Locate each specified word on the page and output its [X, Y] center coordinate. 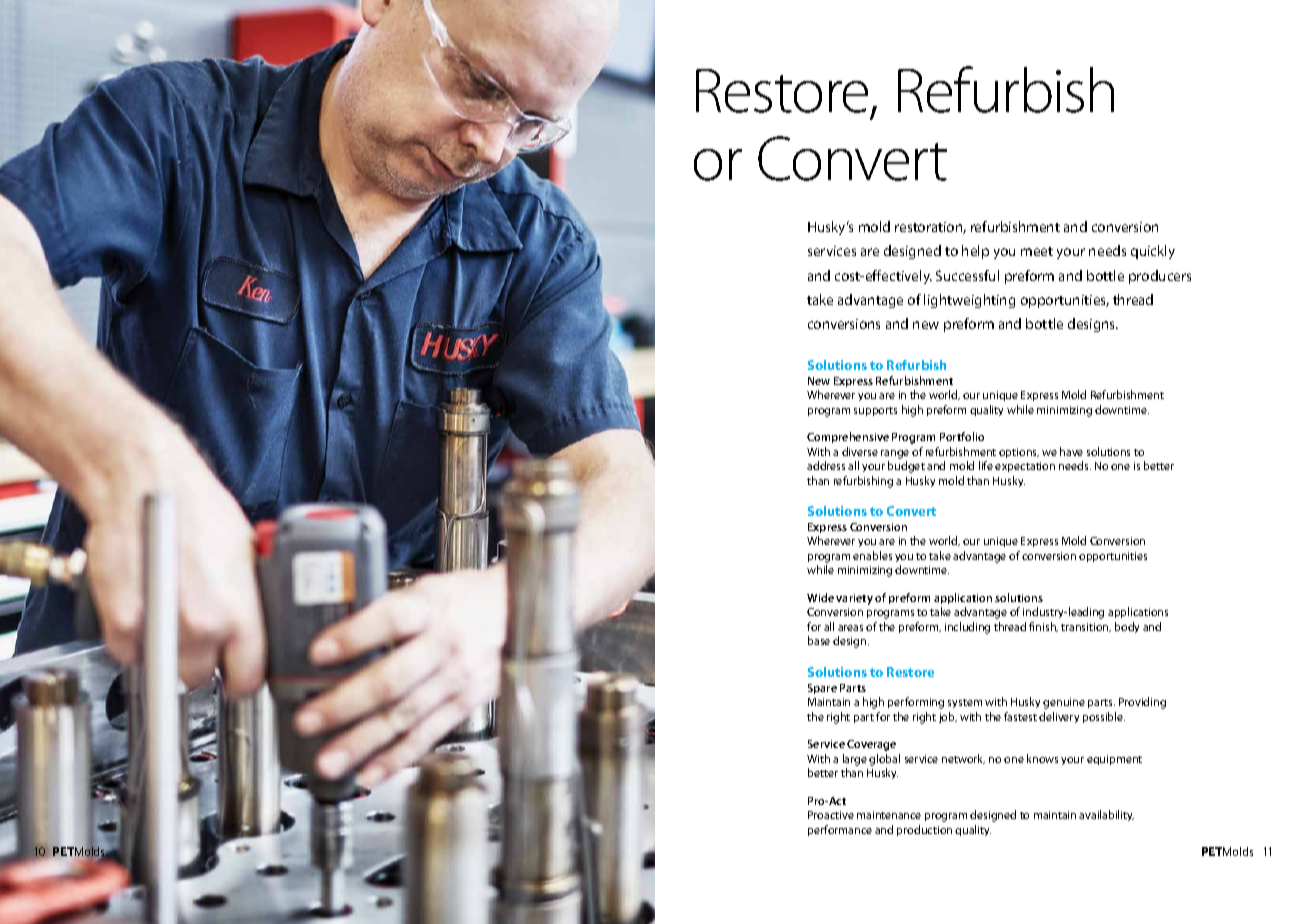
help [975, 252]
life [986, 465]
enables [872, 555]
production [924, 830]
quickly [1153, 252]
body [1127, 627]
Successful [967, 275]
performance [840, 830]
